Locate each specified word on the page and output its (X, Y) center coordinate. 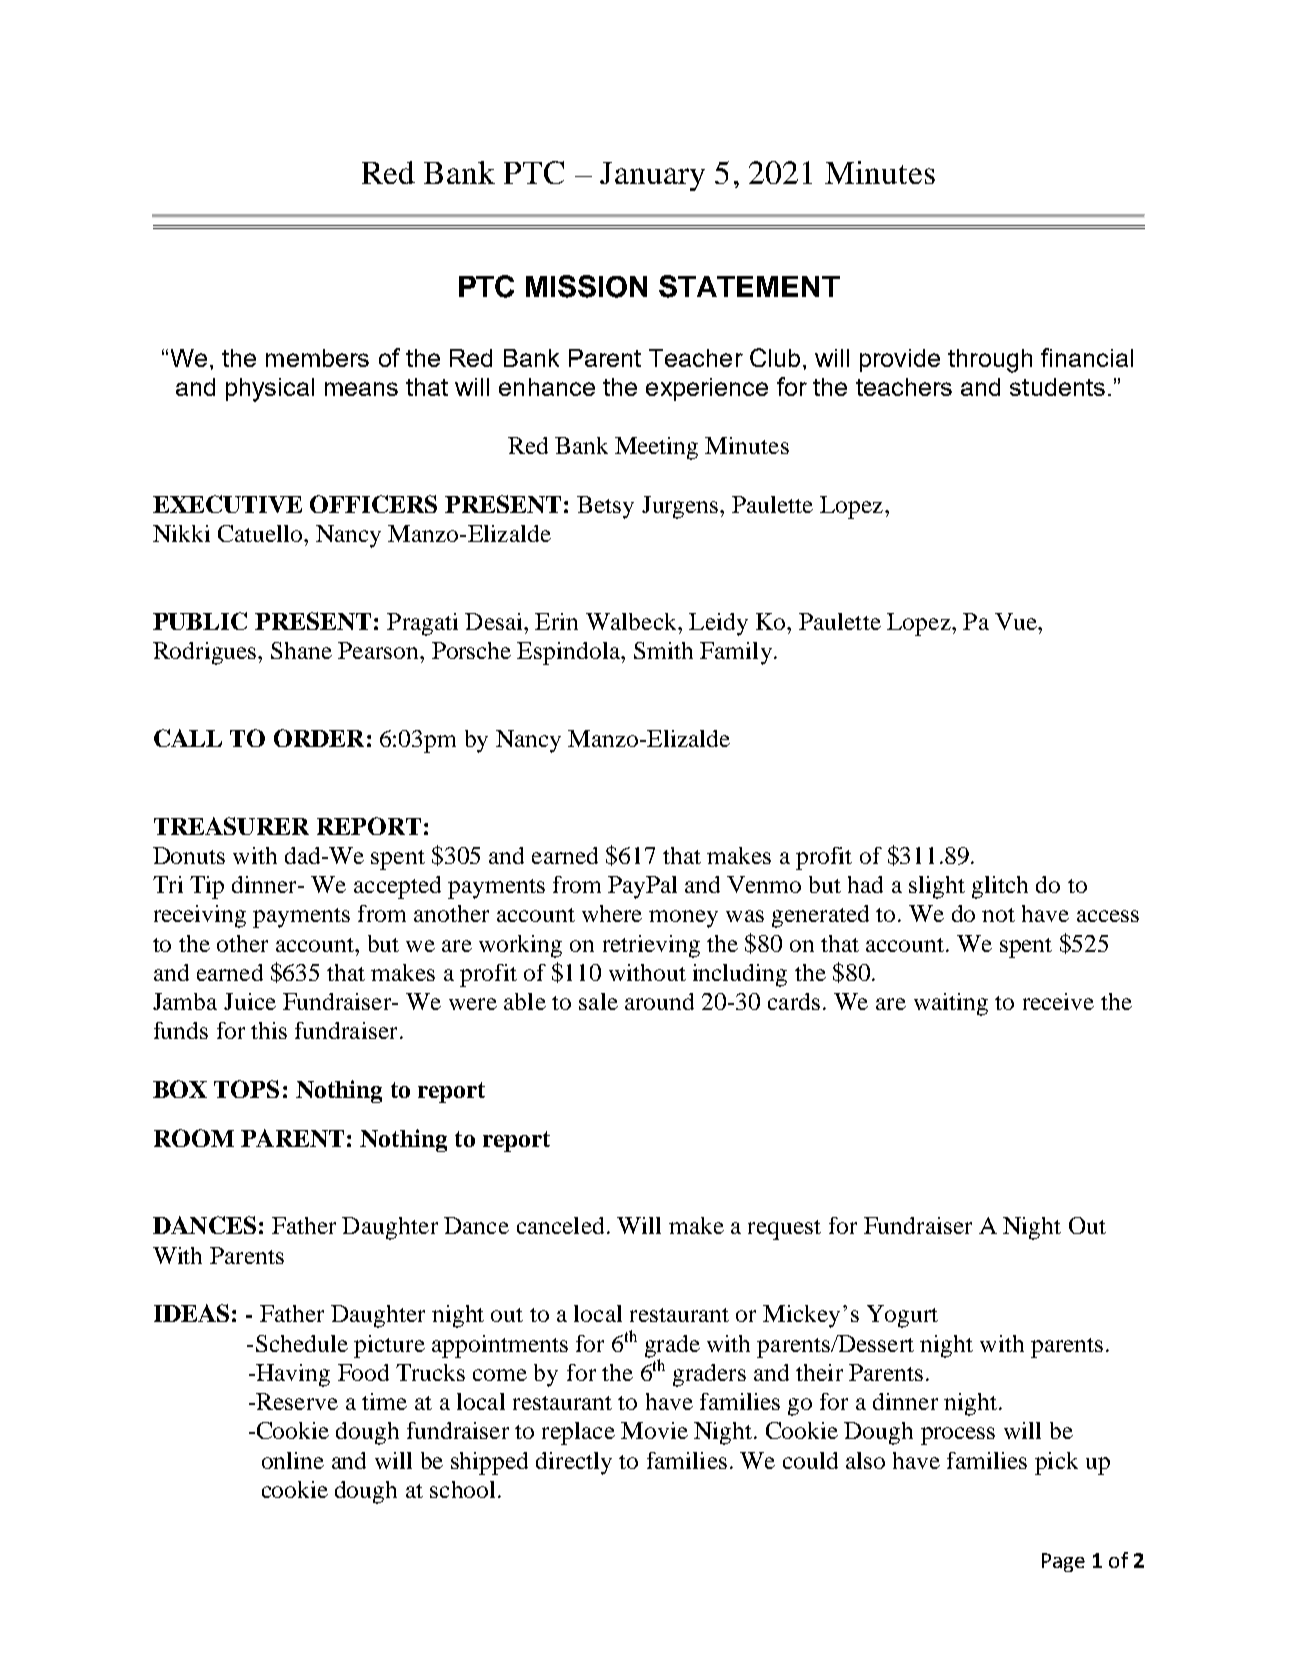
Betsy (605, 507)
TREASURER (231, 826)
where (612, 913)
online (293, 1460)
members (317, 358)
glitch (1000, 887)
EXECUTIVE (227, 504)
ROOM (194, 1138)
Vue (1017, 621)
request (784, 1230)
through (990, 361)
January (652, 176)
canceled (560, 1225)
